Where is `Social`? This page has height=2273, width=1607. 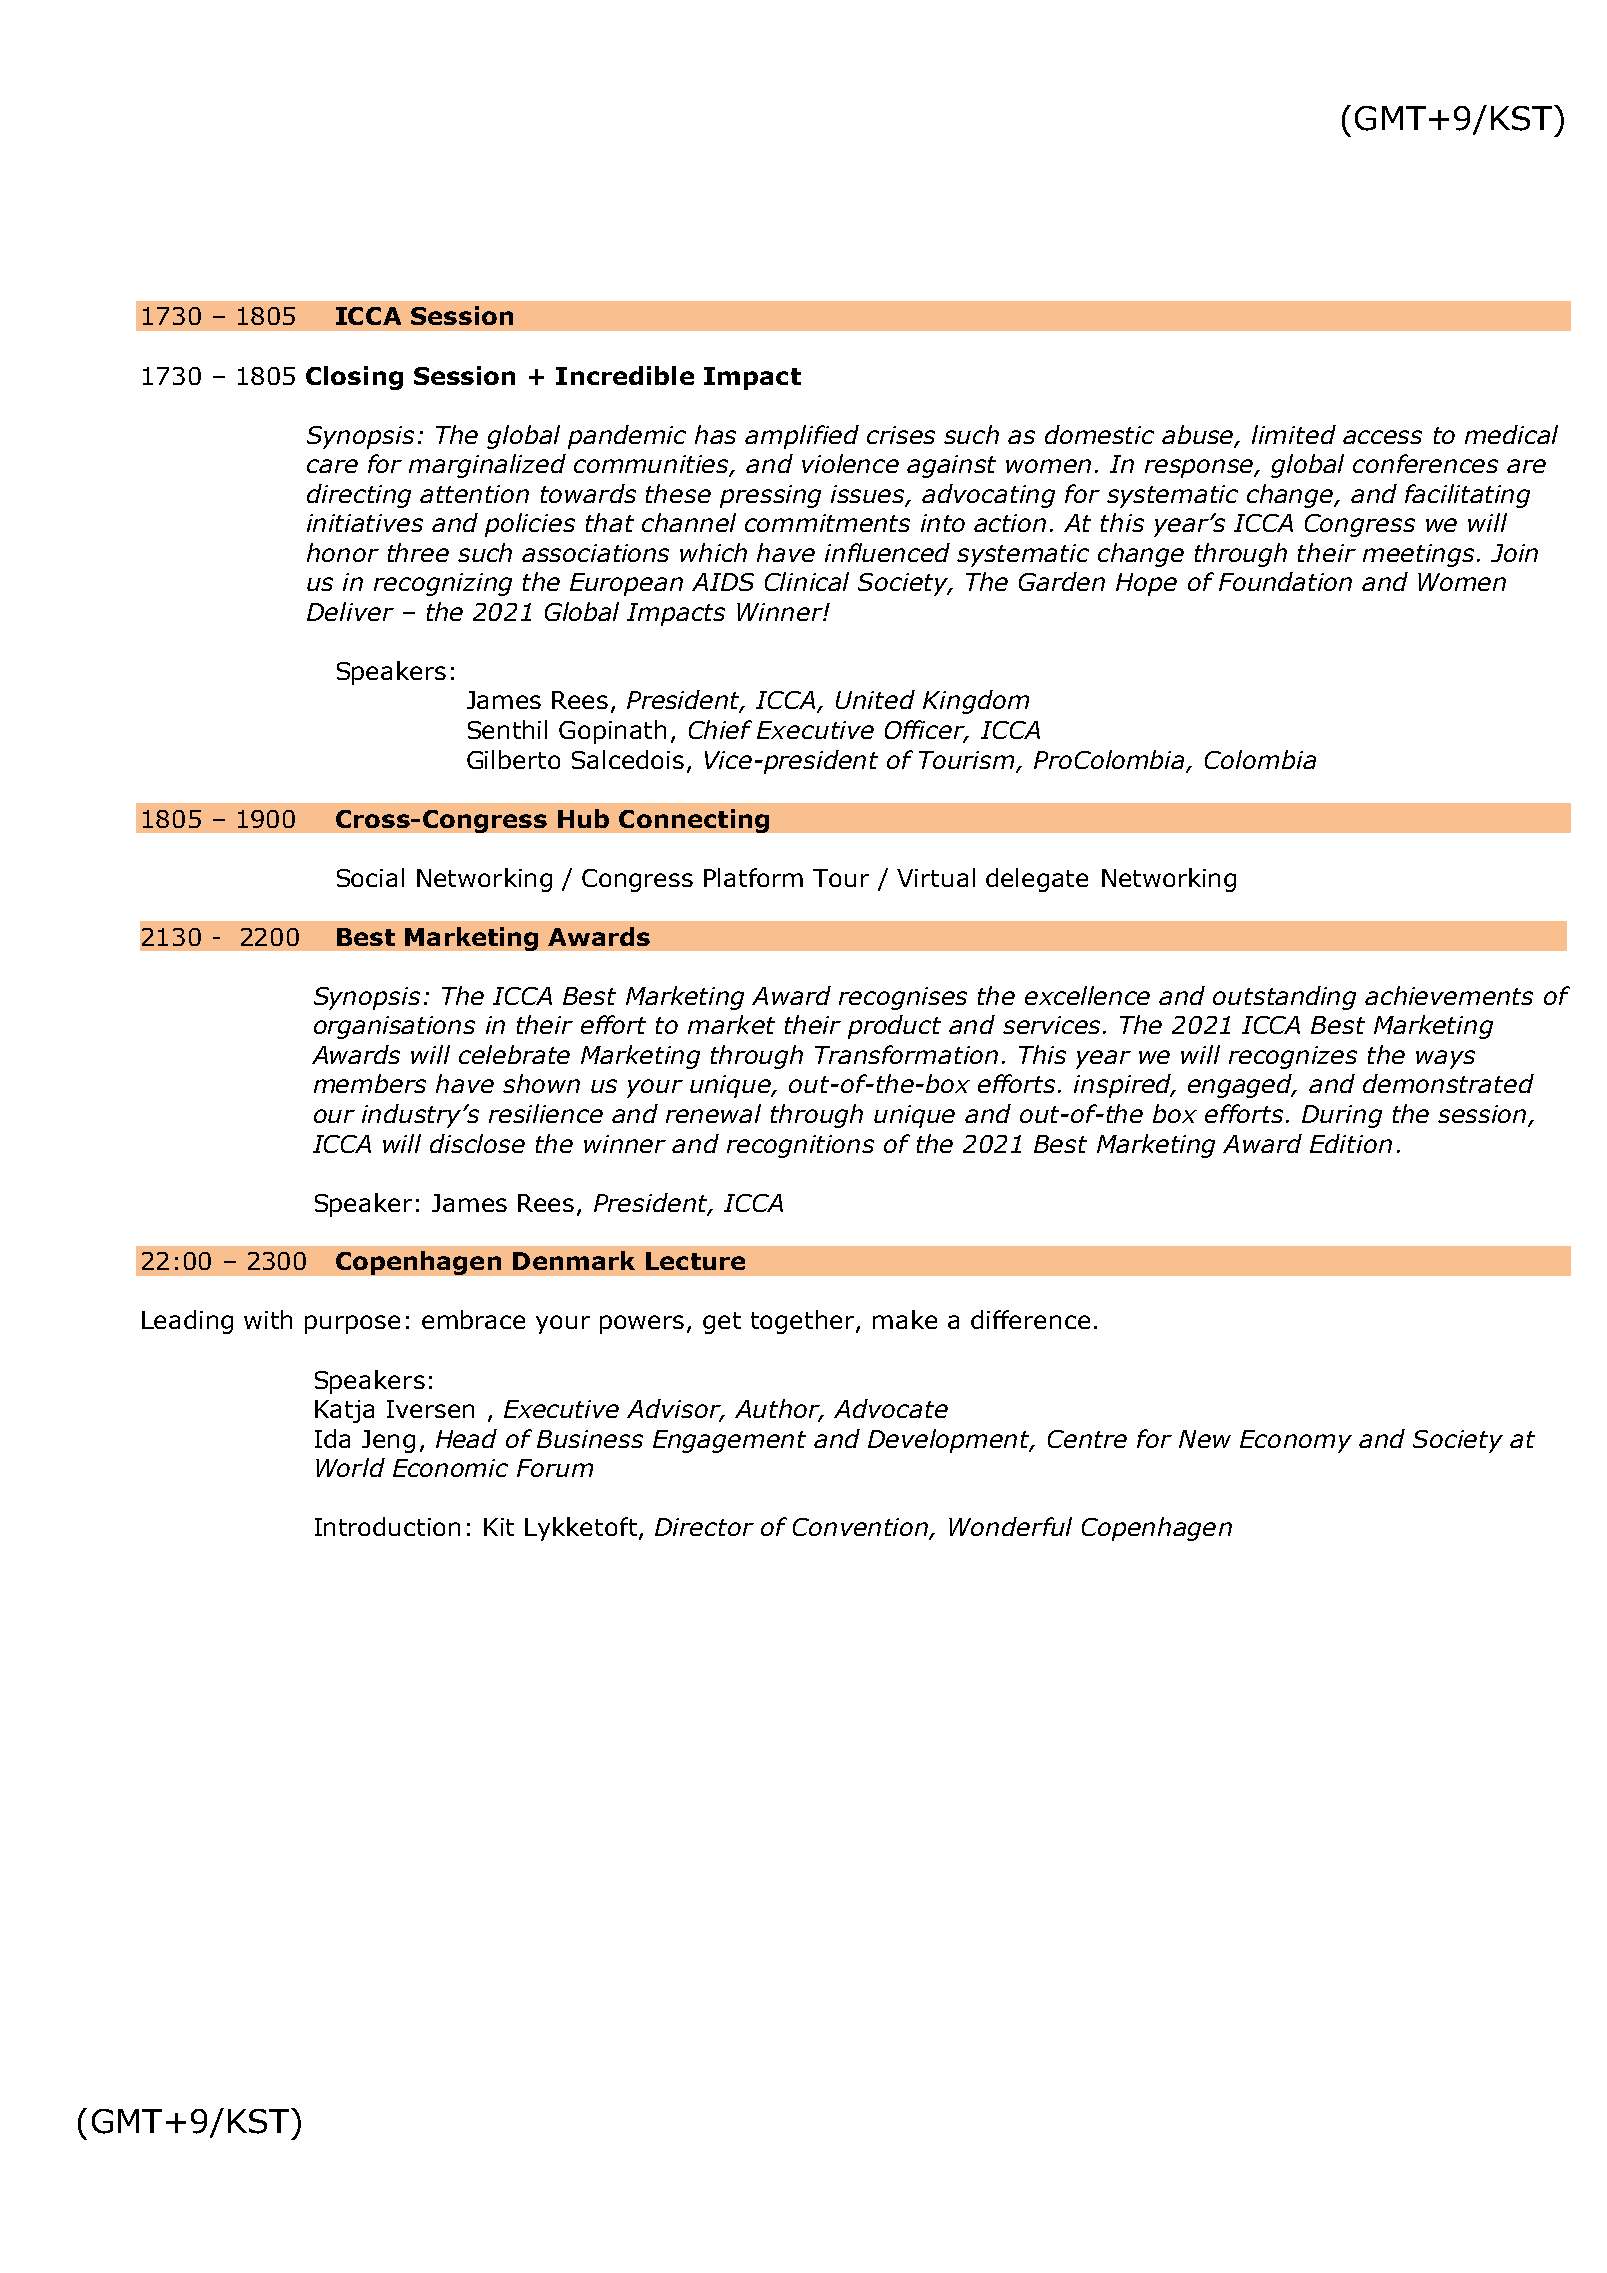
Social is located at coordinates (370, 877).
